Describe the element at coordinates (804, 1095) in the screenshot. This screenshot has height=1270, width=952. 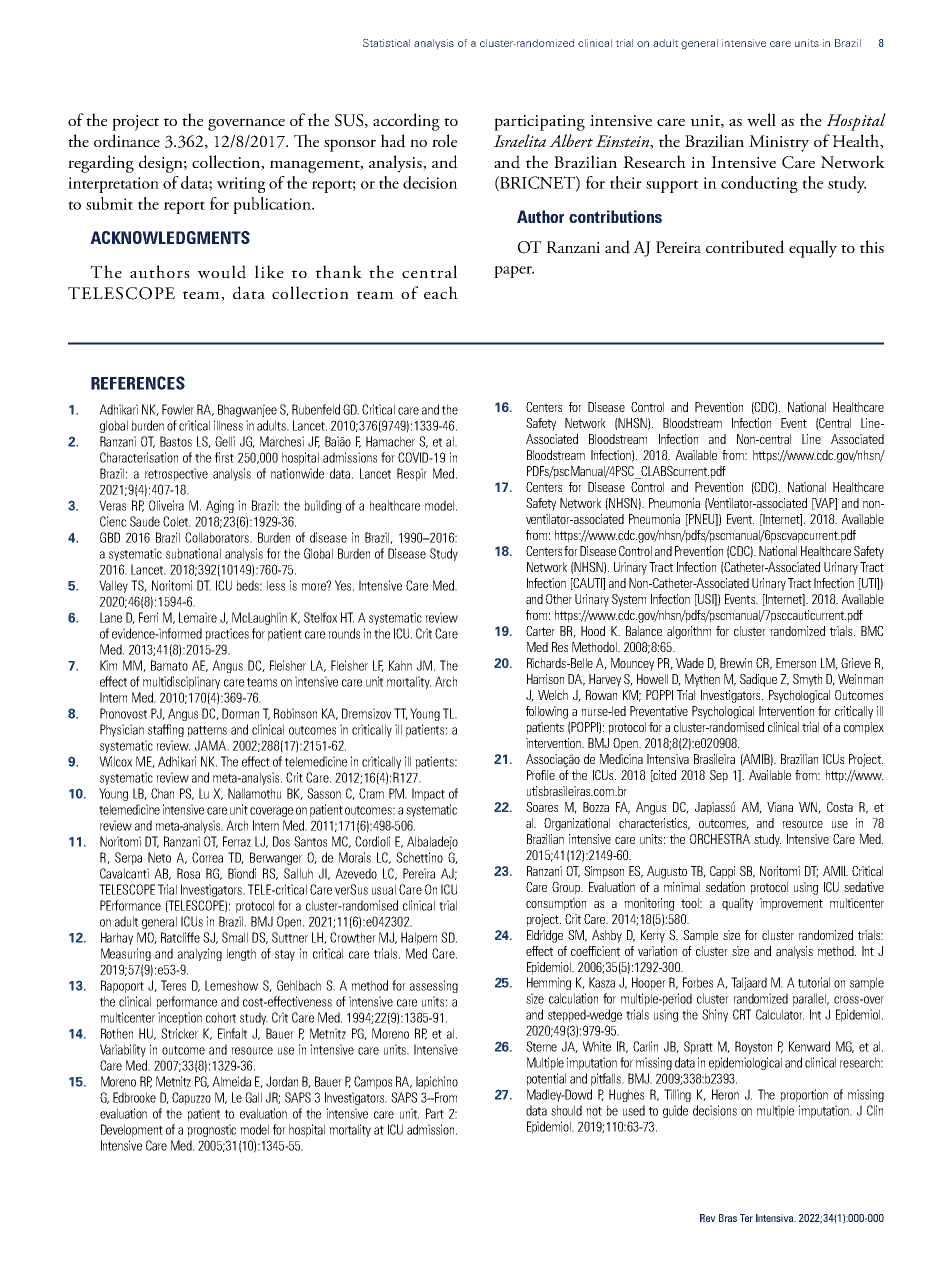
I see `proportion` at that location.
